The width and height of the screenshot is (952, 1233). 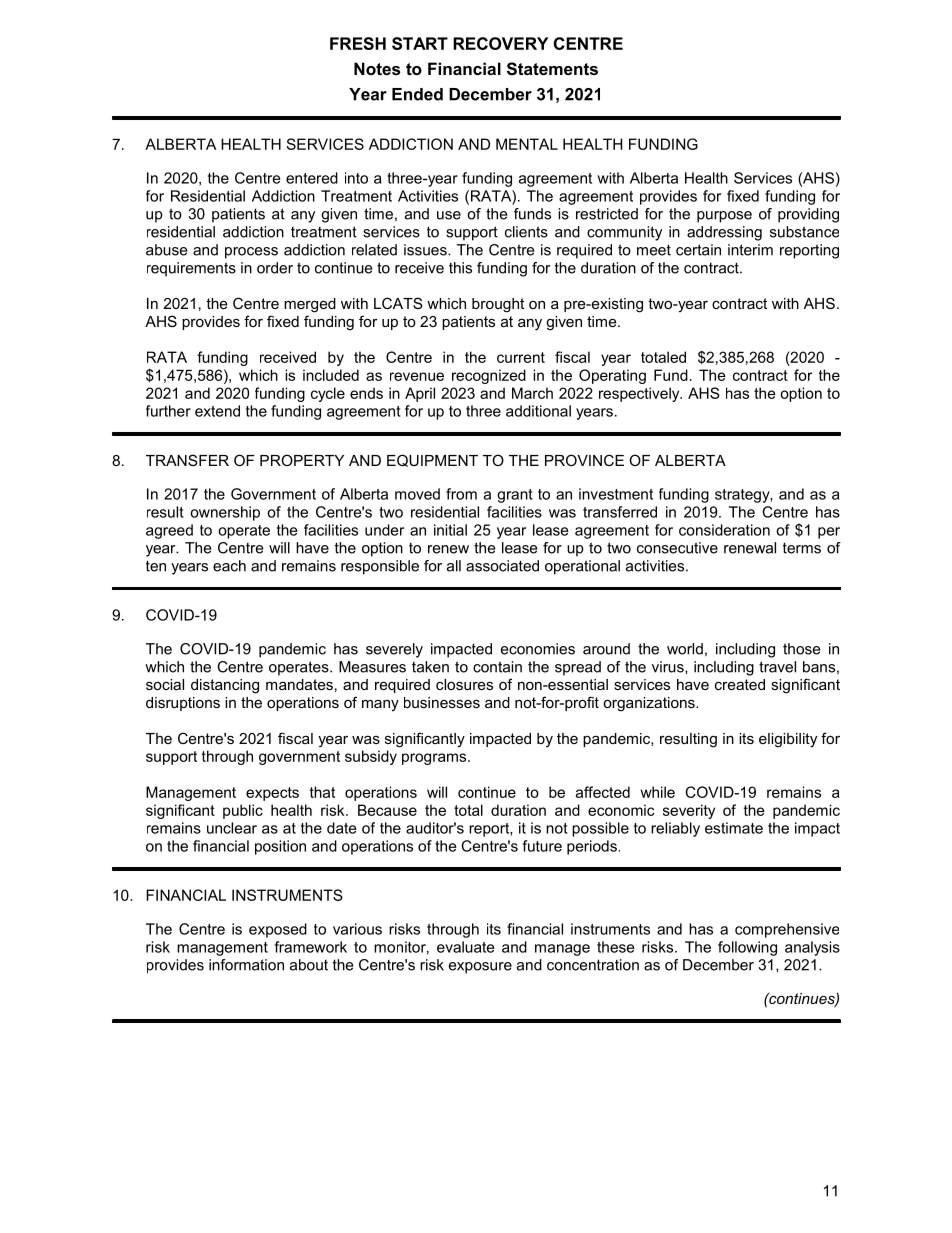 What do you see at coordinates (498, 305) in the screenshot?
I see `brought` at bounding box center [498, 305].
